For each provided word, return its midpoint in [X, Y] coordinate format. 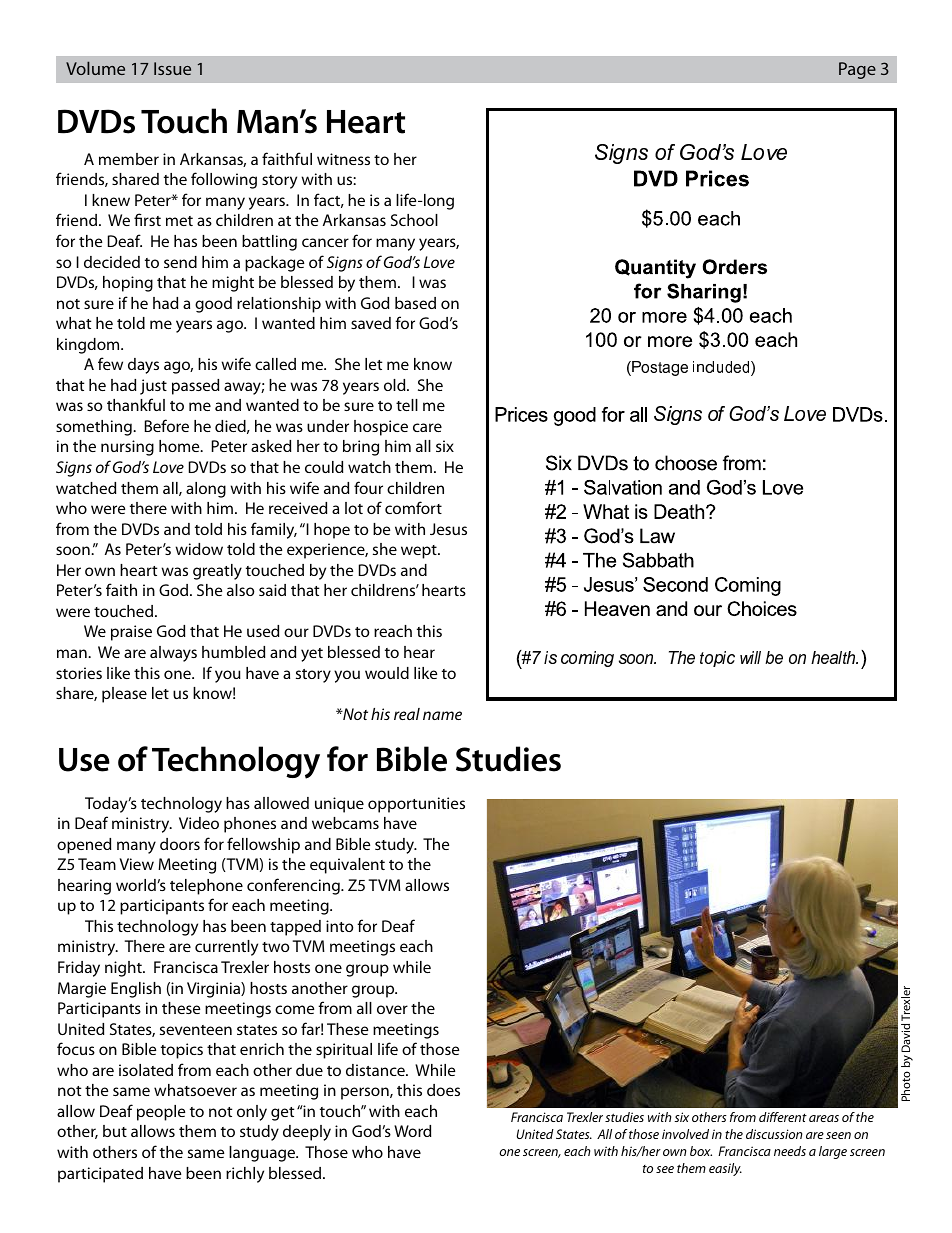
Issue [172, 68]
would [387, 673]
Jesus [448, 529]
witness [343, 159]
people [161, 1113]
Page [857, 70]
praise [131, 633]
